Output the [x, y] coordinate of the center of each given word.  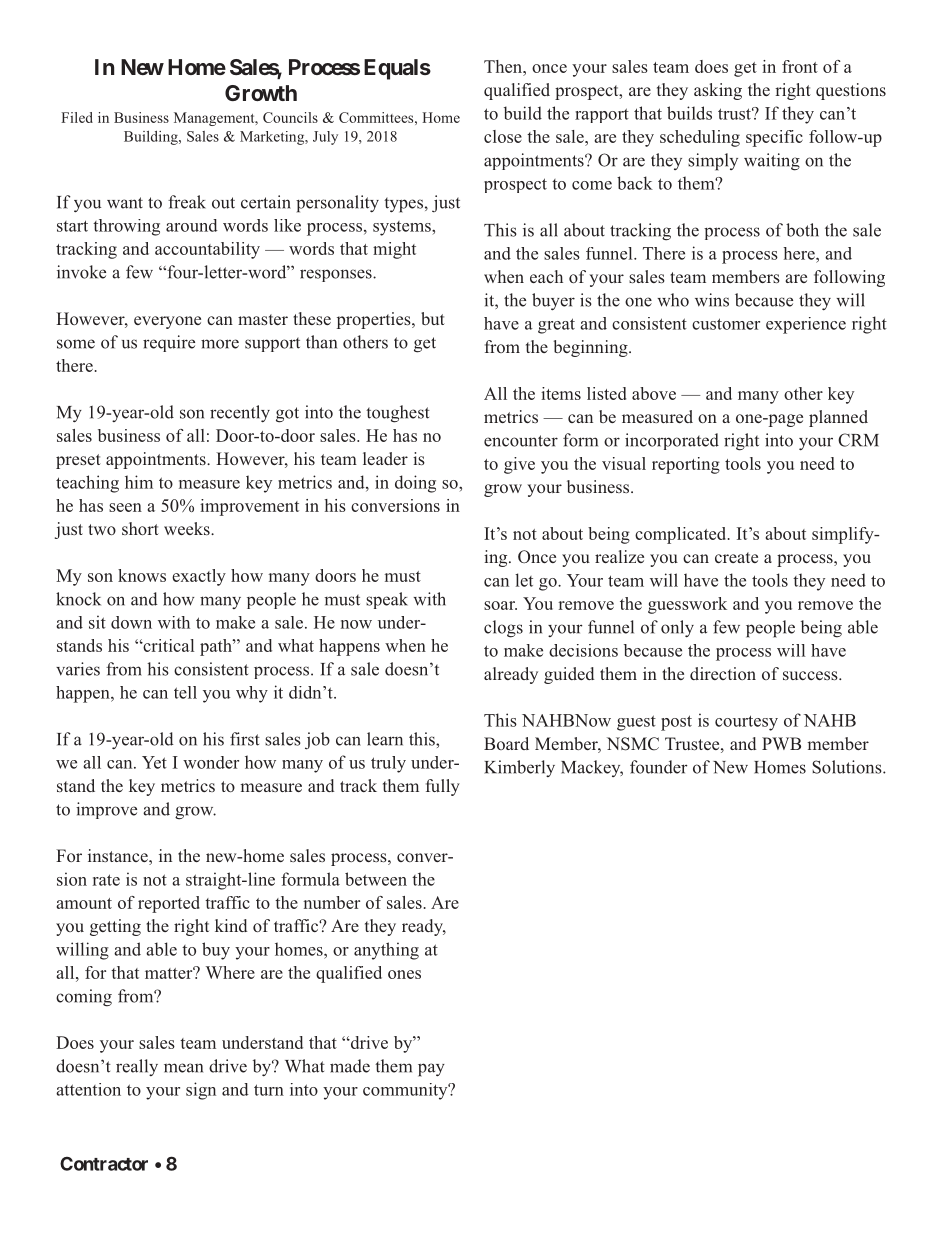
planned [838, 418]
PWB [781, 743]
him [139, 482]
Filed [77, 117]
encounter [521, 441]
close [503, 136]
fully [443, 787]
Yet [154, 762]
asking [718, 91]
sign [201, 1091]
